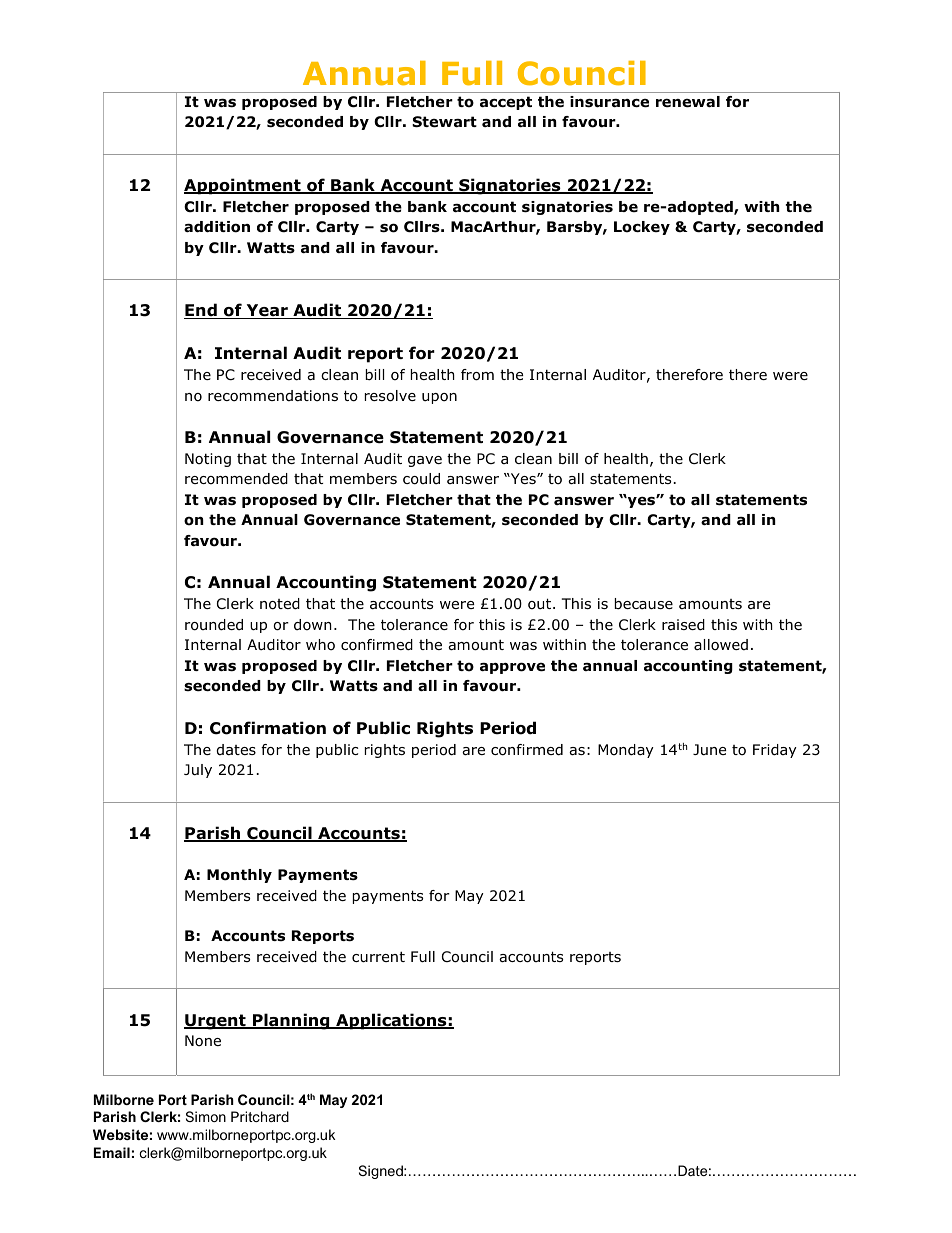 The width and height of the document is (952, 1233). What do you see at coordinates (206, 1116) in the document?
I see `Simon` at bounding box center [206, 1116].
